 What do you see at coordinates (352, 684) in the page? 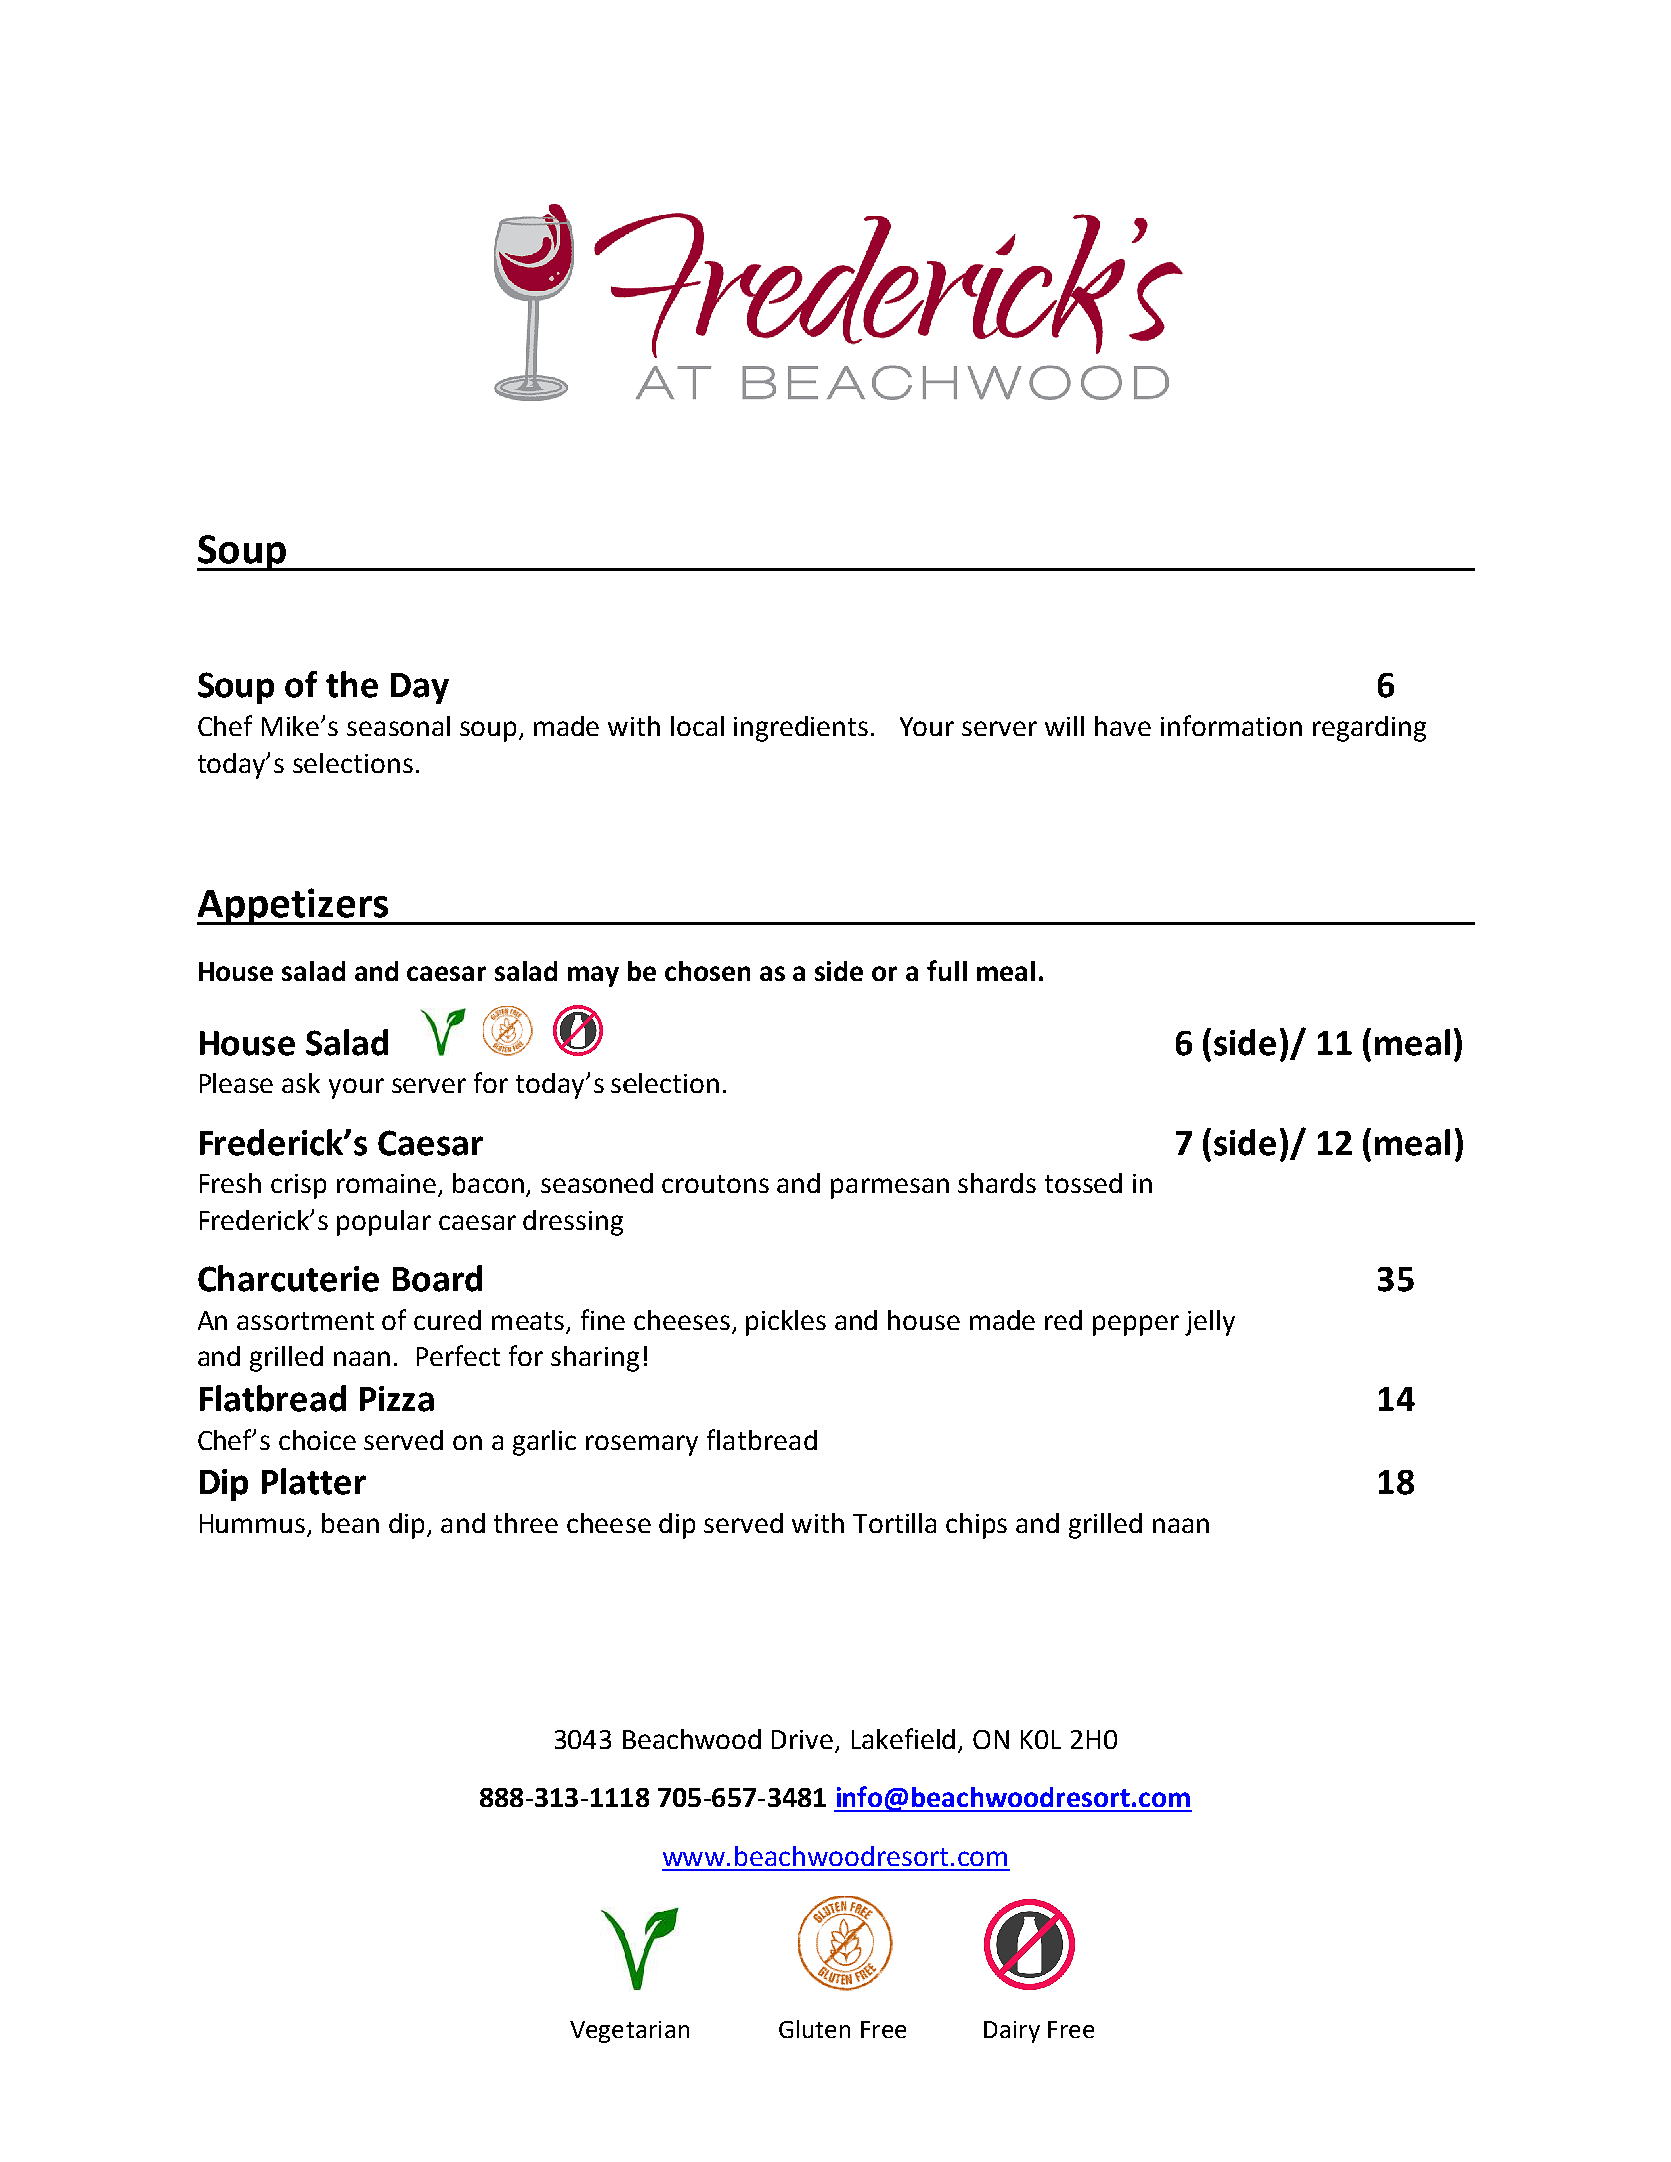
I see `the` at bounding box center [352, 684].
